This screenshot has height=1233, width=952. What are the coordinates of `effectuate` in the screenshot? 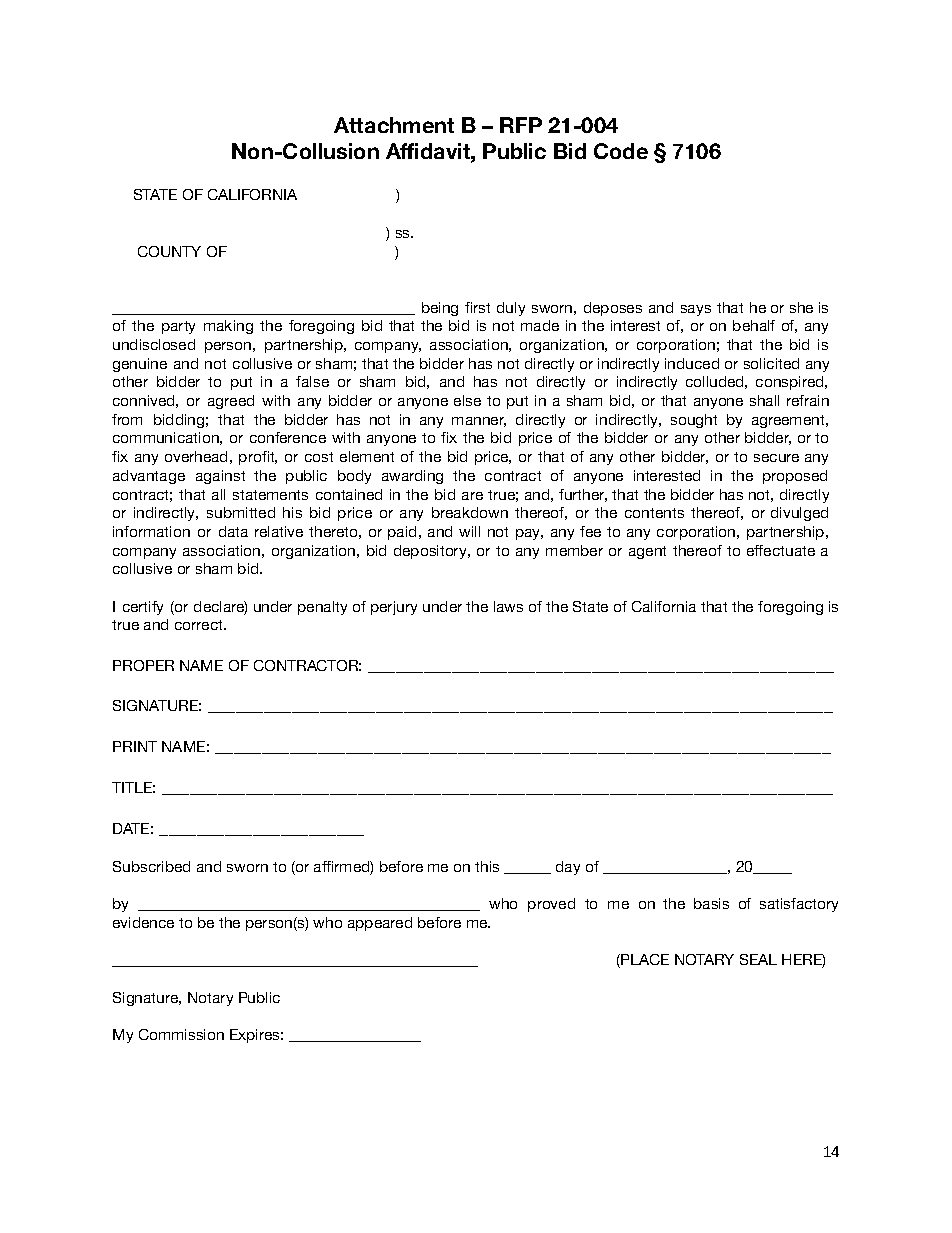 It's located at (781, 550).
